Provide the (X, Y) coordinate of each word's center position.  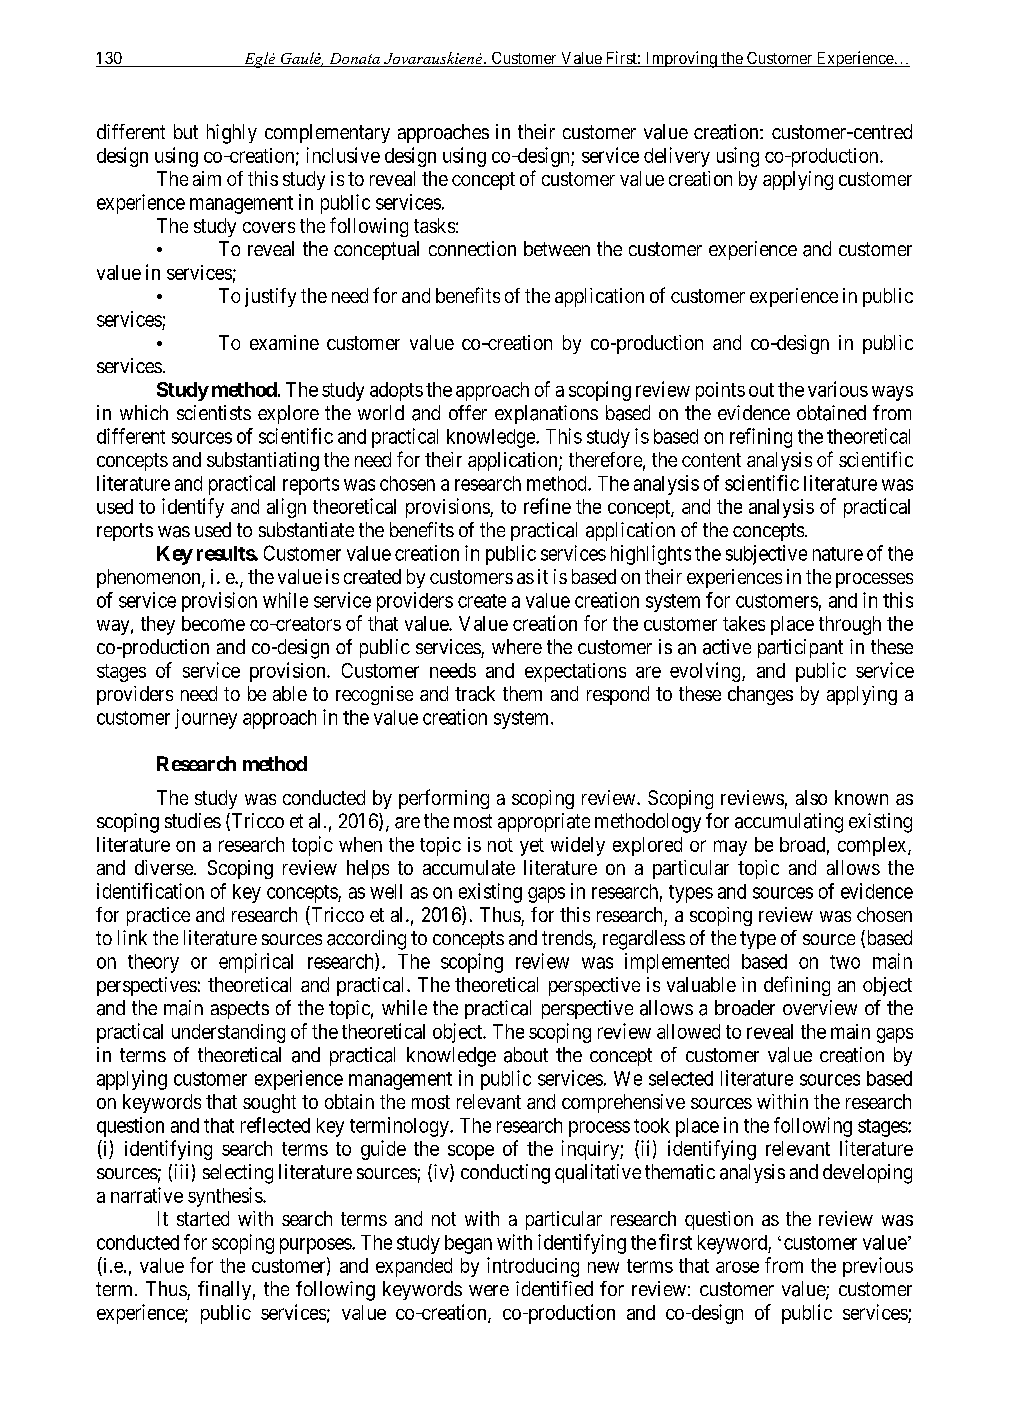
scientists (214, 412)
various (838, 389)
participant (800, 648)
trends (568, 939)
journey (206, 719)
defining (797, 986)
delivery (677, 157)
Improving (681, 59)
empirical (256, 963)
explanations (546, 414)
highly (232, 134)
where (517, 646)
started (203, 1218)
